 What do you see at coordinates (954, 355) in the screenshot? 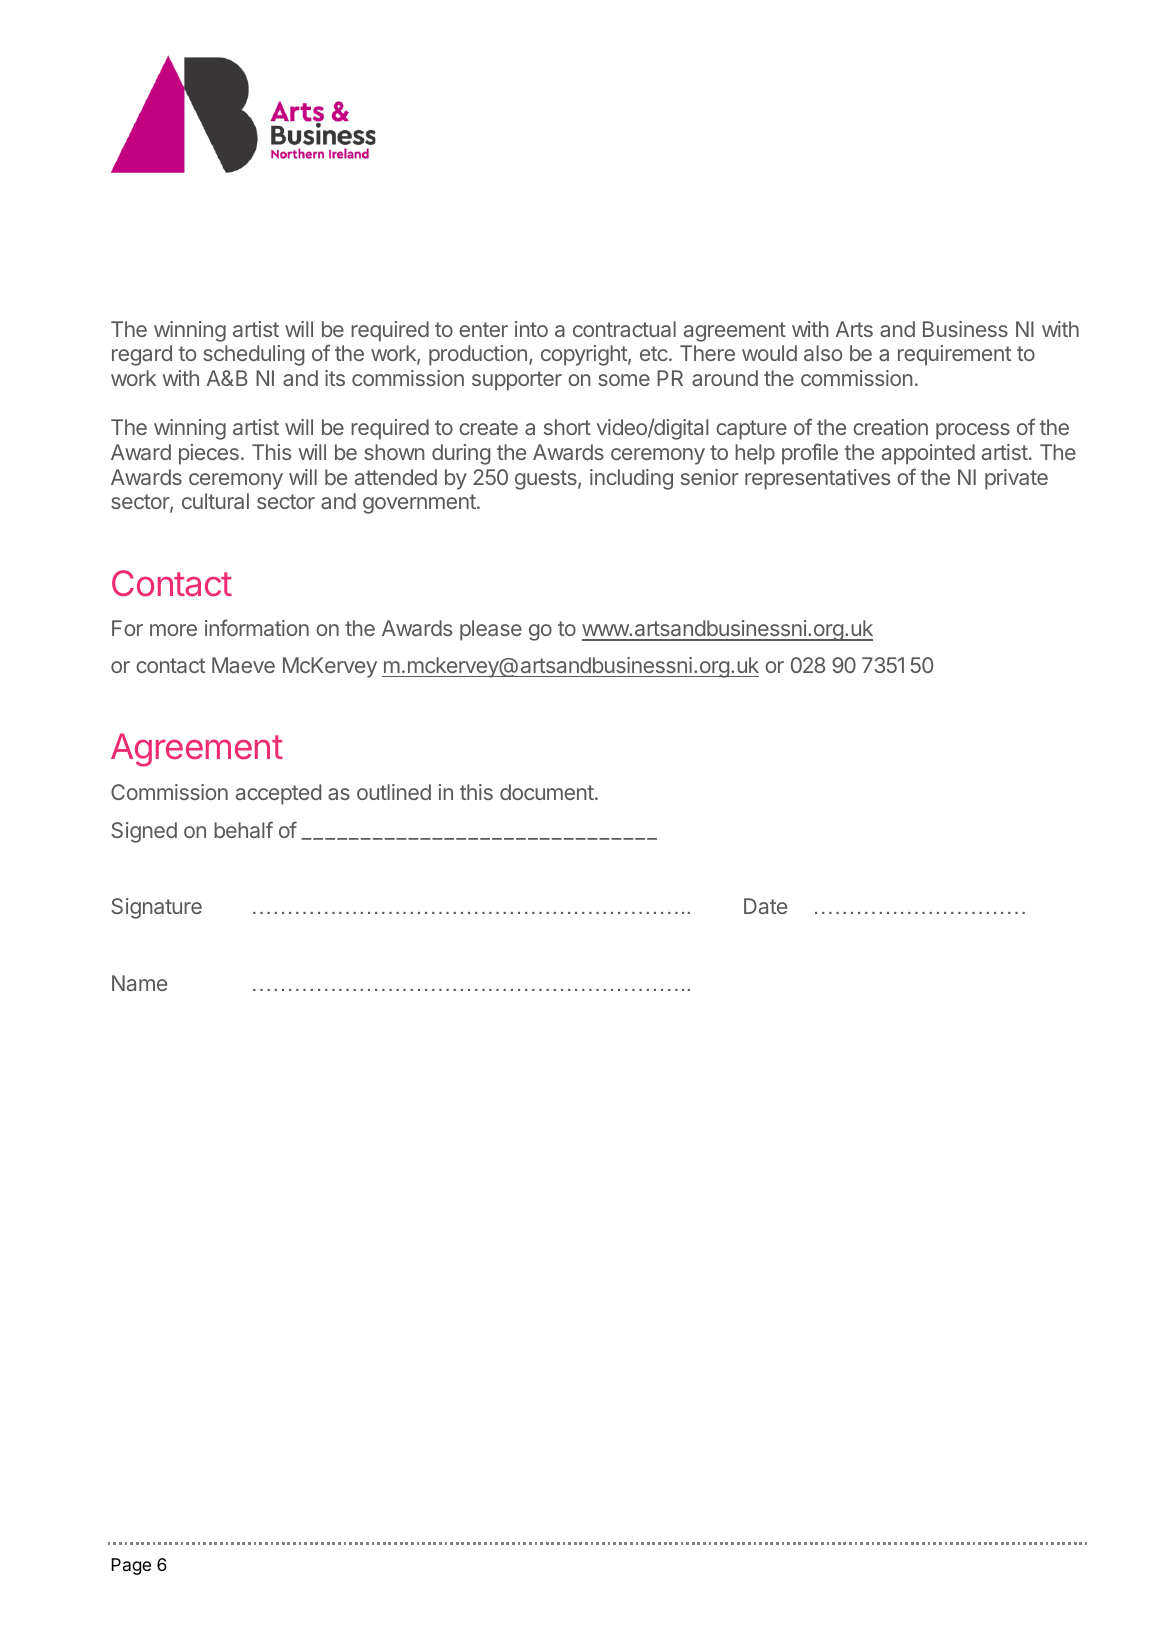
I see `requirement` at bounding box center [954, 355].
